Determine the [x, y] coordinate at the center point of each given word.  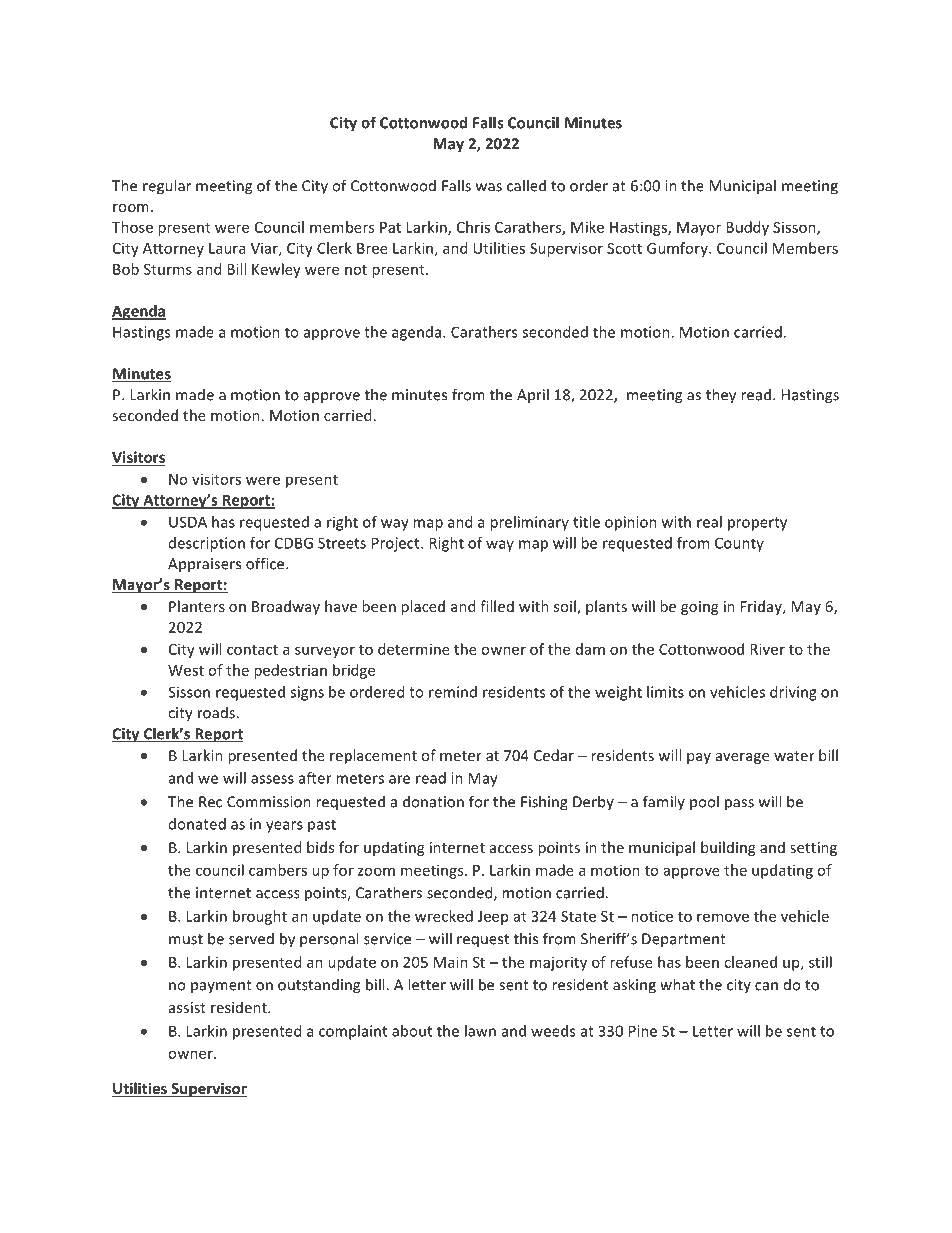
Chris [473, 227]
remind [453, 692]
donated [197, 824]
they [721, 396]
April [533, 395]
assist [187, 1007]
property [757, 524]
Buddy [747, 228]
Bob [126, 269]
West [186, 670]
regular [167, 187]
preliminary [529, 523]
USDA [188, 522]
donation [433, 801]
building [728, 848]
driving [793, 693]
